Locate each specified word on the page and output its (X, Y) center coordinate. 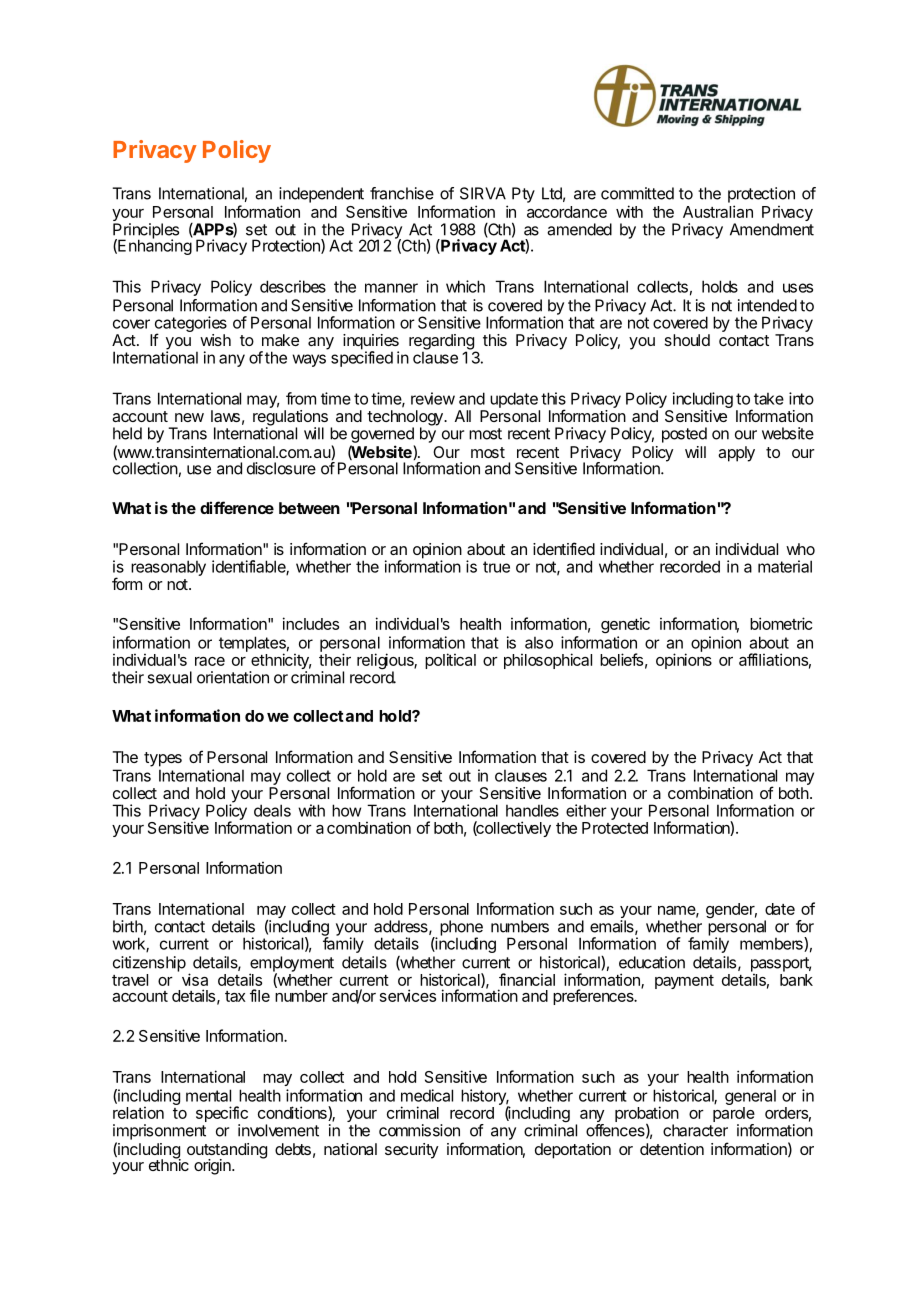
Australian (718, 211)
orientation (233, 677)
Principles (146, 232)
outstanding (227, 1152)
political (450, 661)
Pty (523, 195)
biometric (781, 623)
